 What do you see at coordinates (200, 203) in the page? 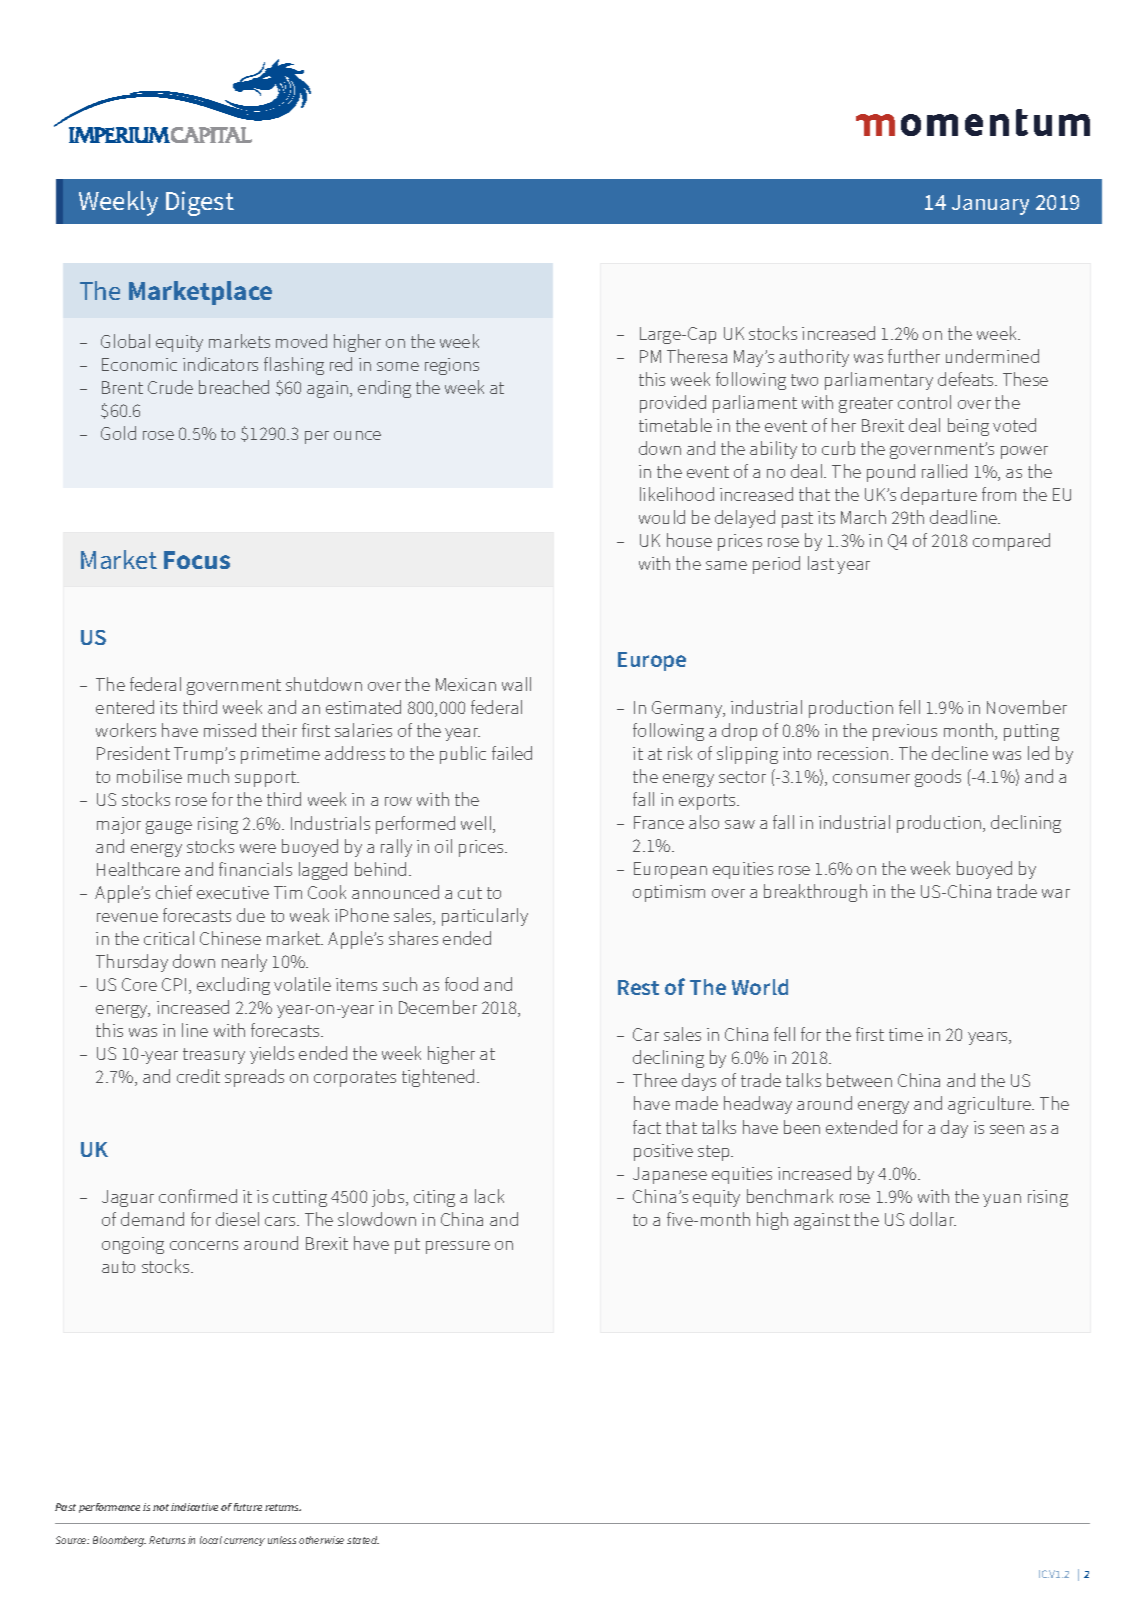
I see `Digest` at bounding box center [200, 203].
